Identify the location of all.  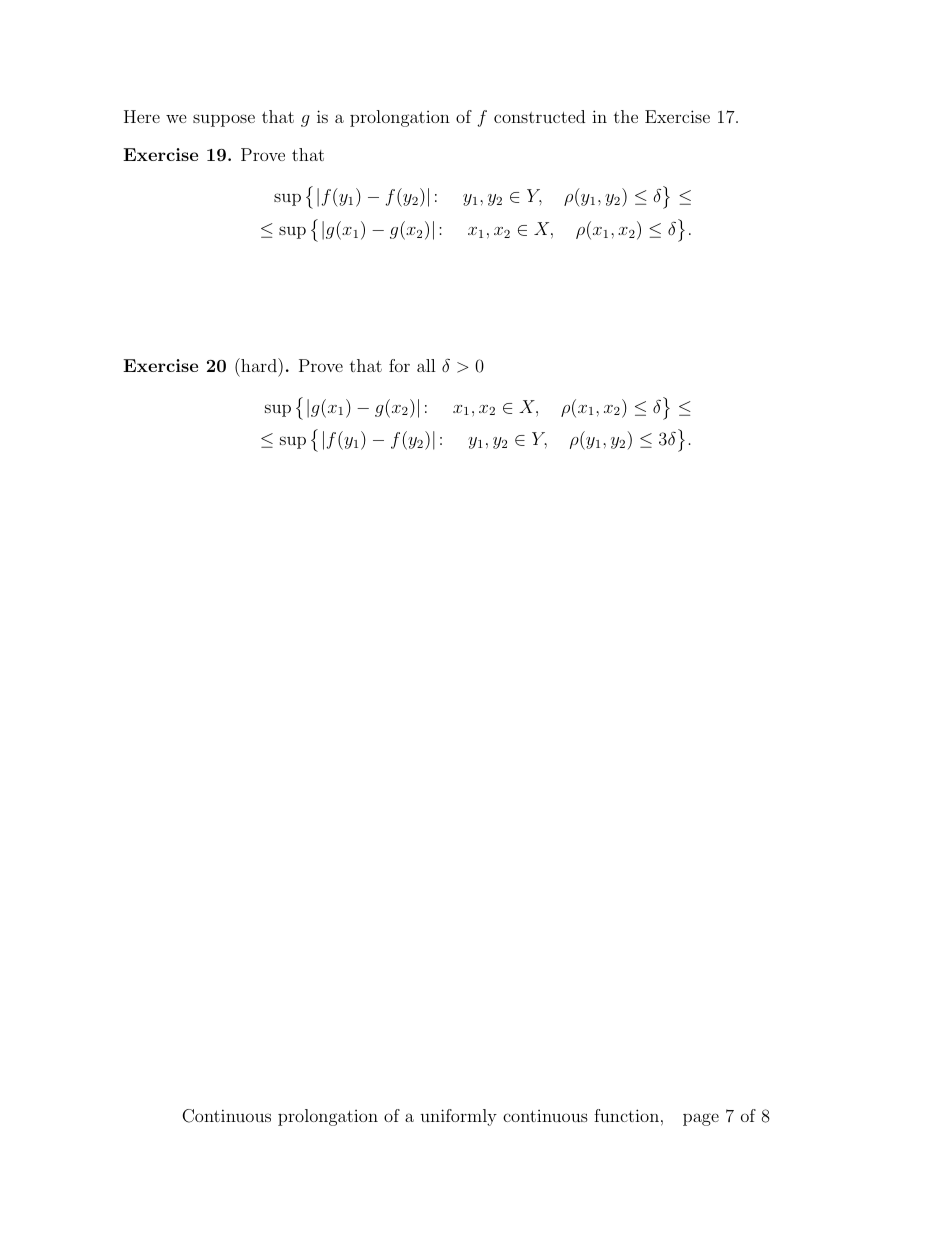
(426, 365).
